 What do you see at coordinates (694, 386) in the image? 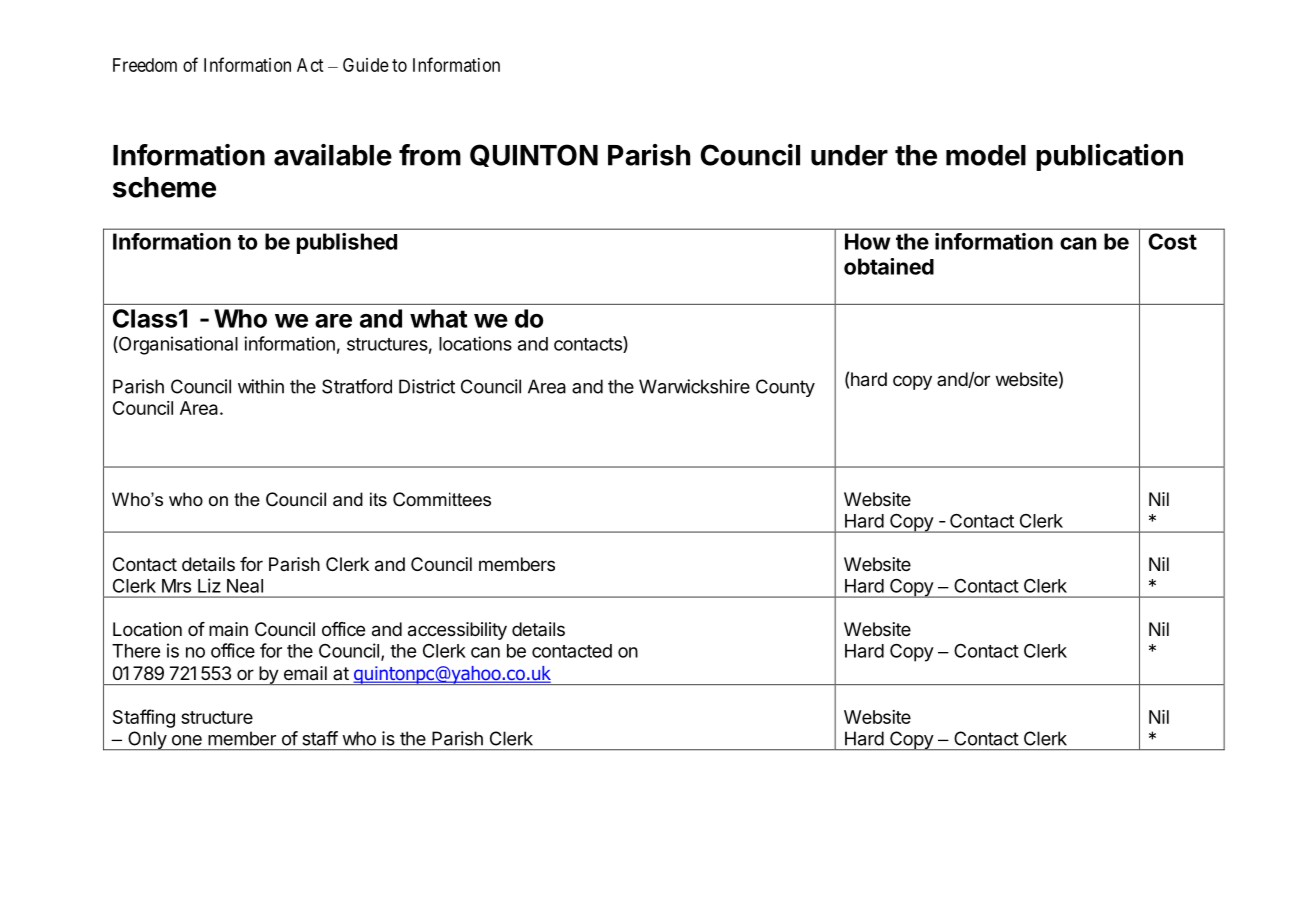
I see `Warwickshire` at bounding box center [694, 386].
